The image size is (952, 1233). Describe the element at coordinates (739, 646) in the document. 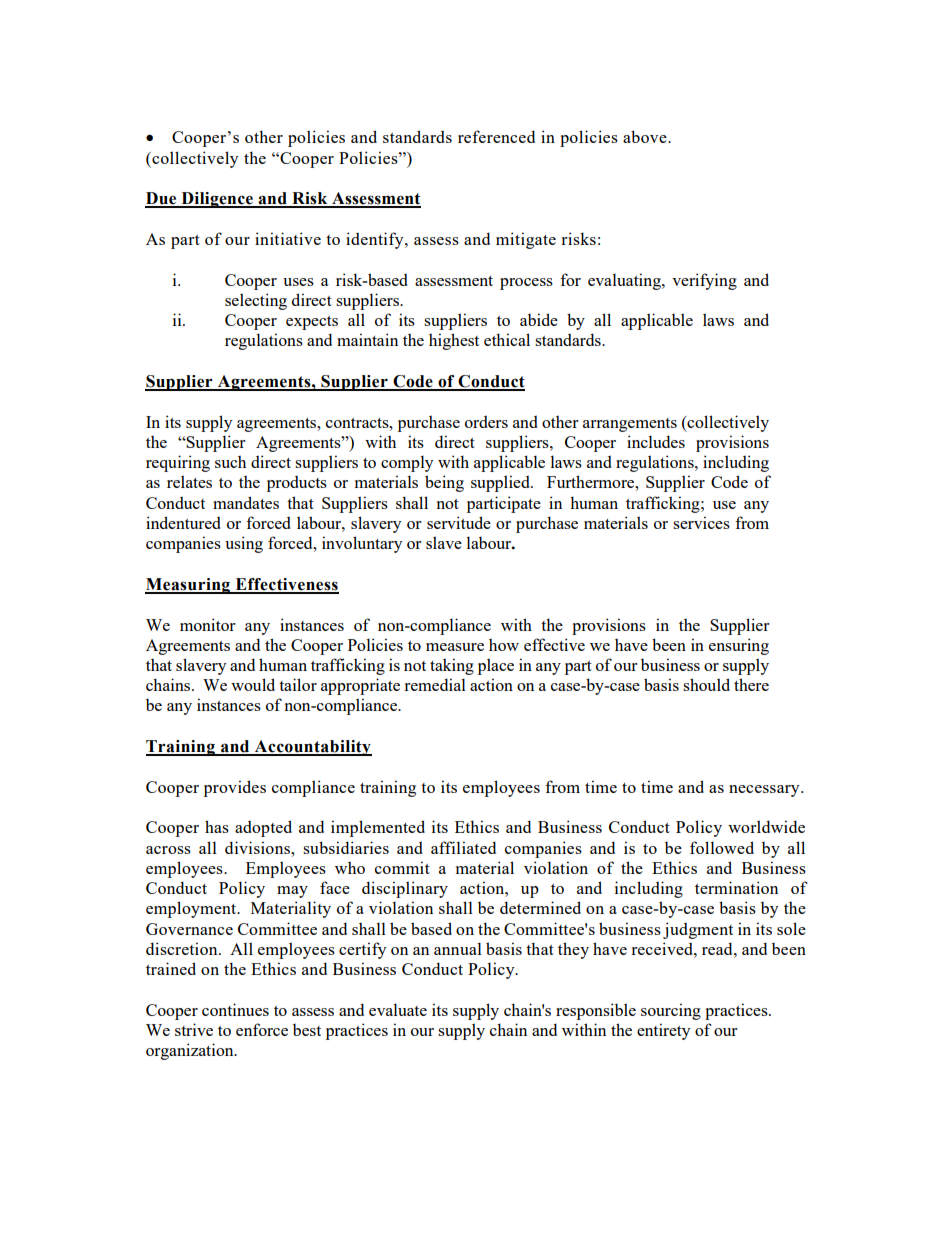

I see `ensuring` at that location.
